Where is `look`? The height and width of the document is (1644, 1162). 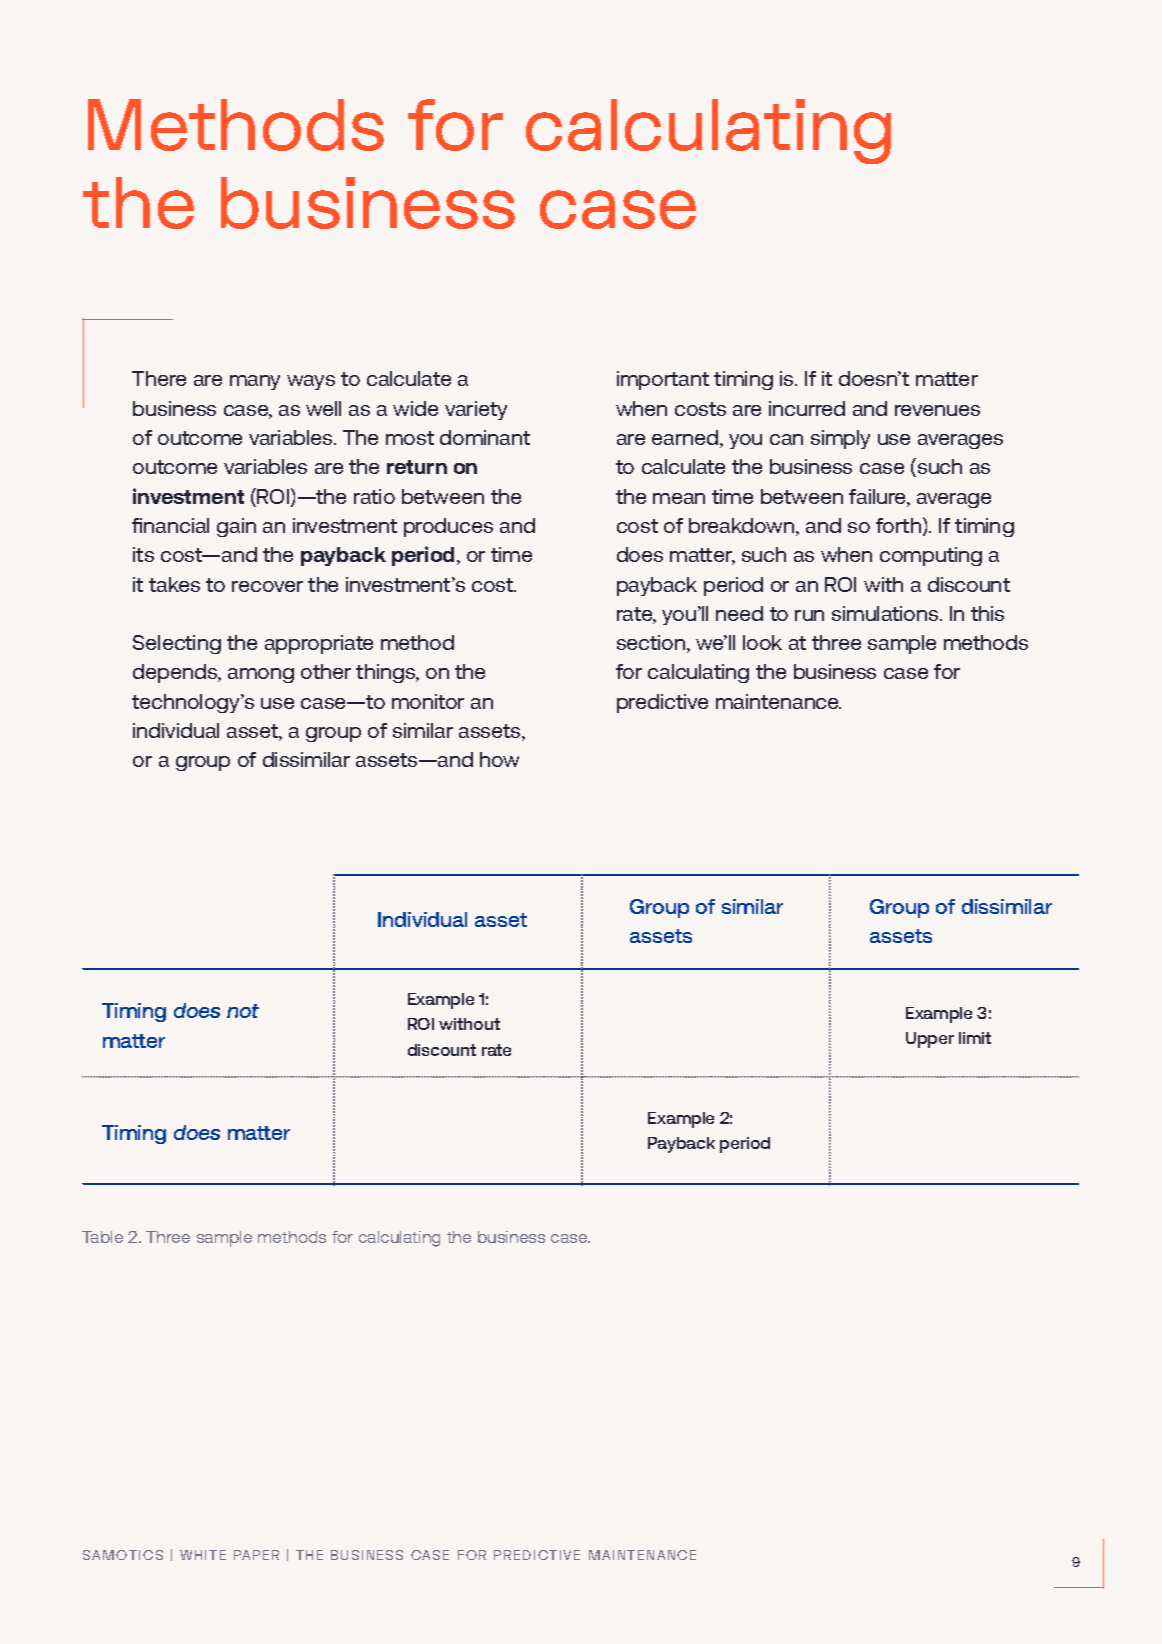
look is located at coordinates (762, 642).
